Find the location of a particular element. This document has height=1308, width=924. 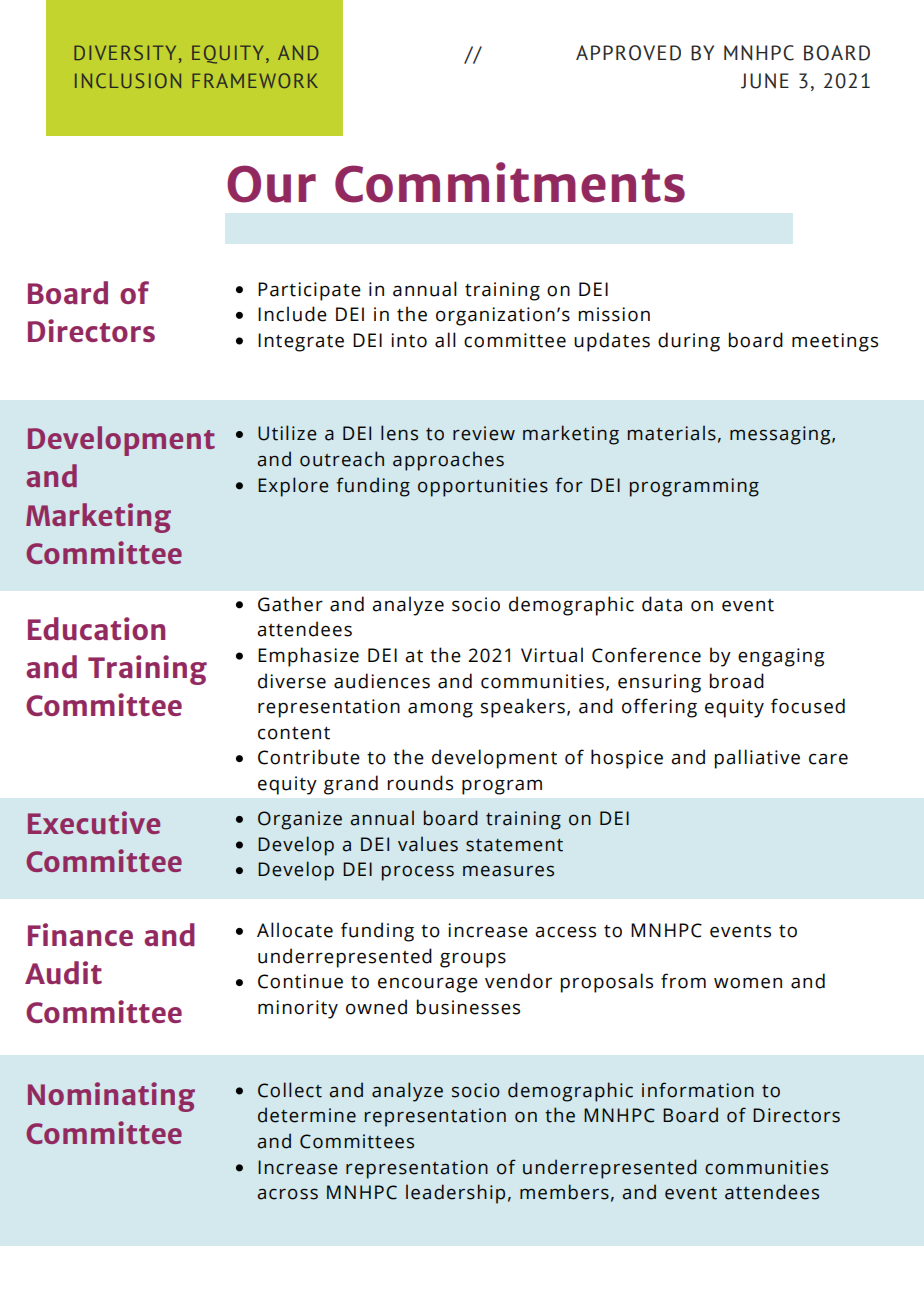

JUNE is located at coordinates (765, 81).
